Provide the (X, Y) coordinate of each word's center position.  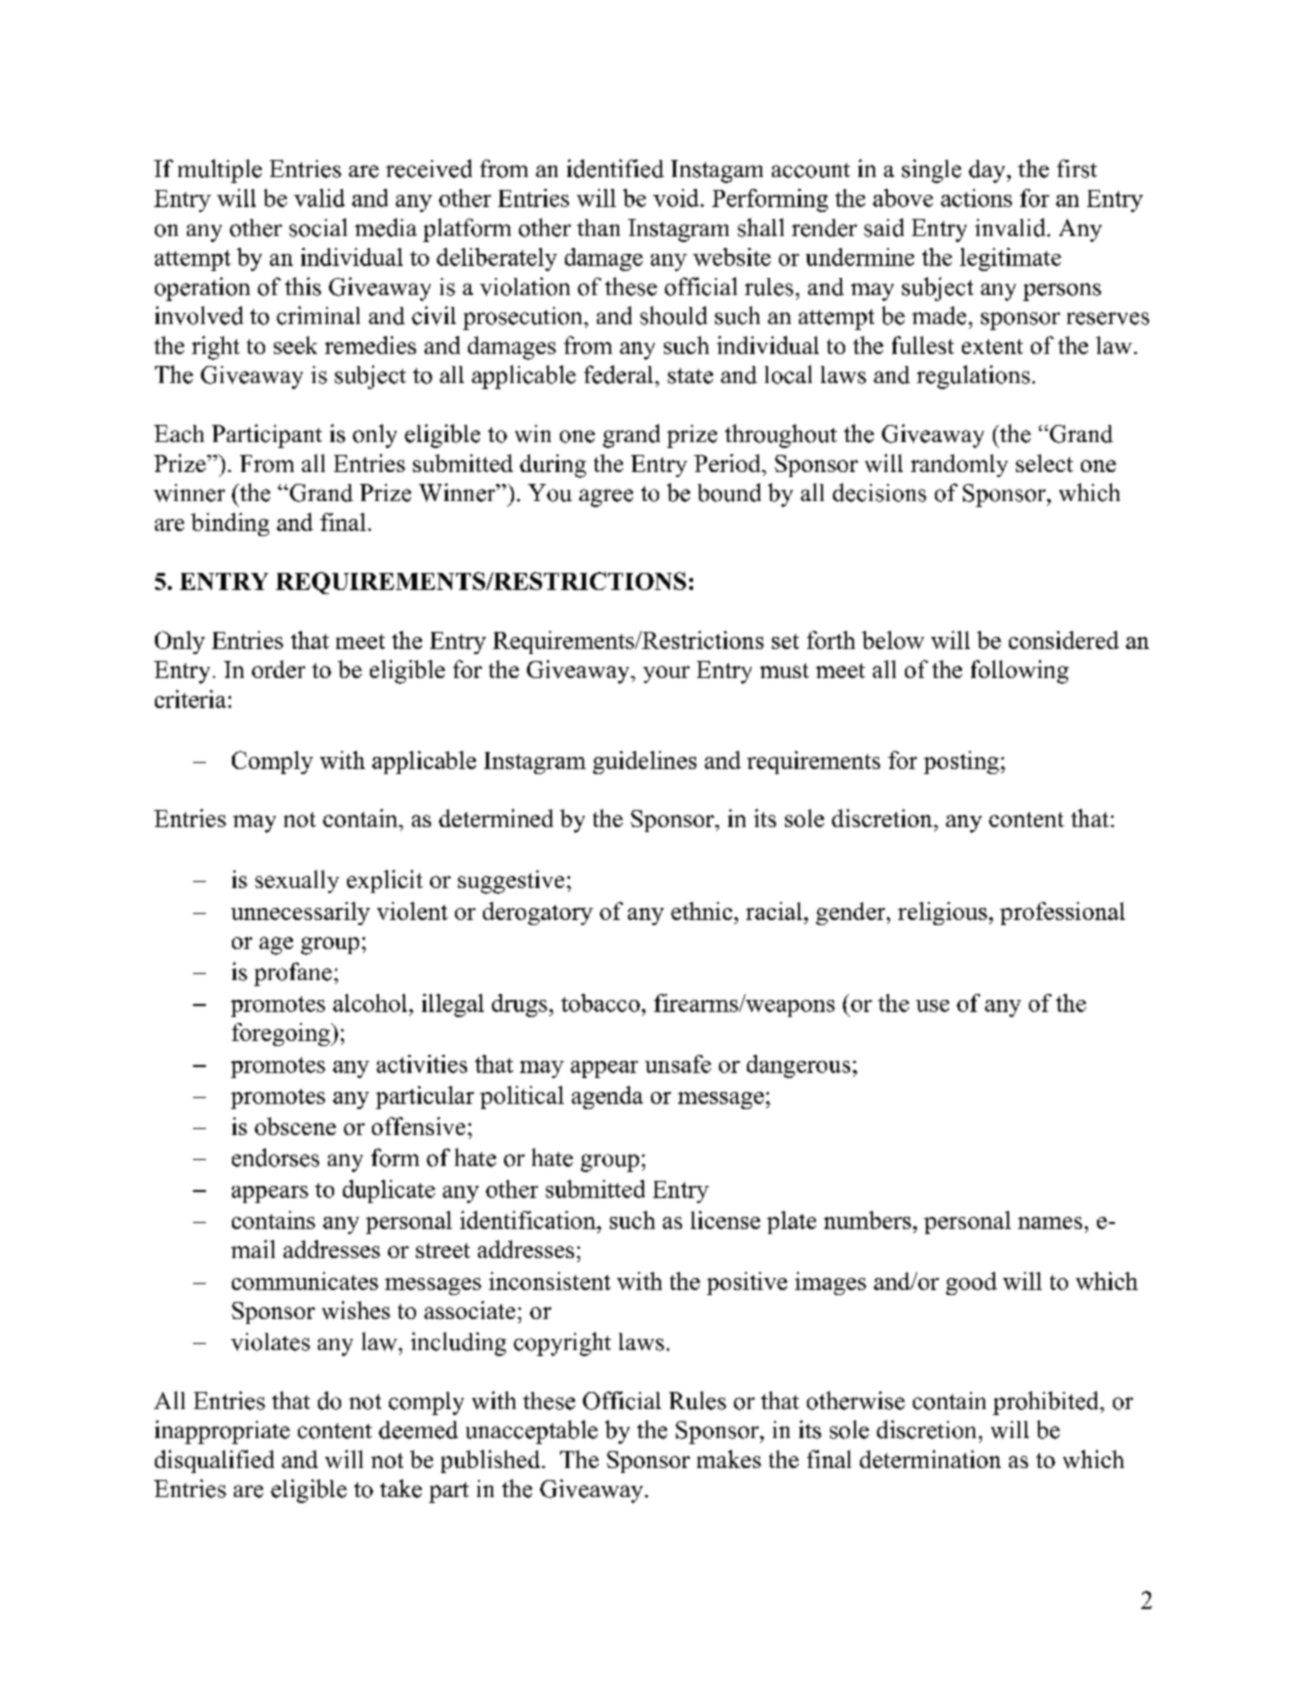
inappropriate (222, 1432)
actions (976, 198)
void (676, 198)
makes (729, 1459)
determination (930, 1459)
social (318, 227)
